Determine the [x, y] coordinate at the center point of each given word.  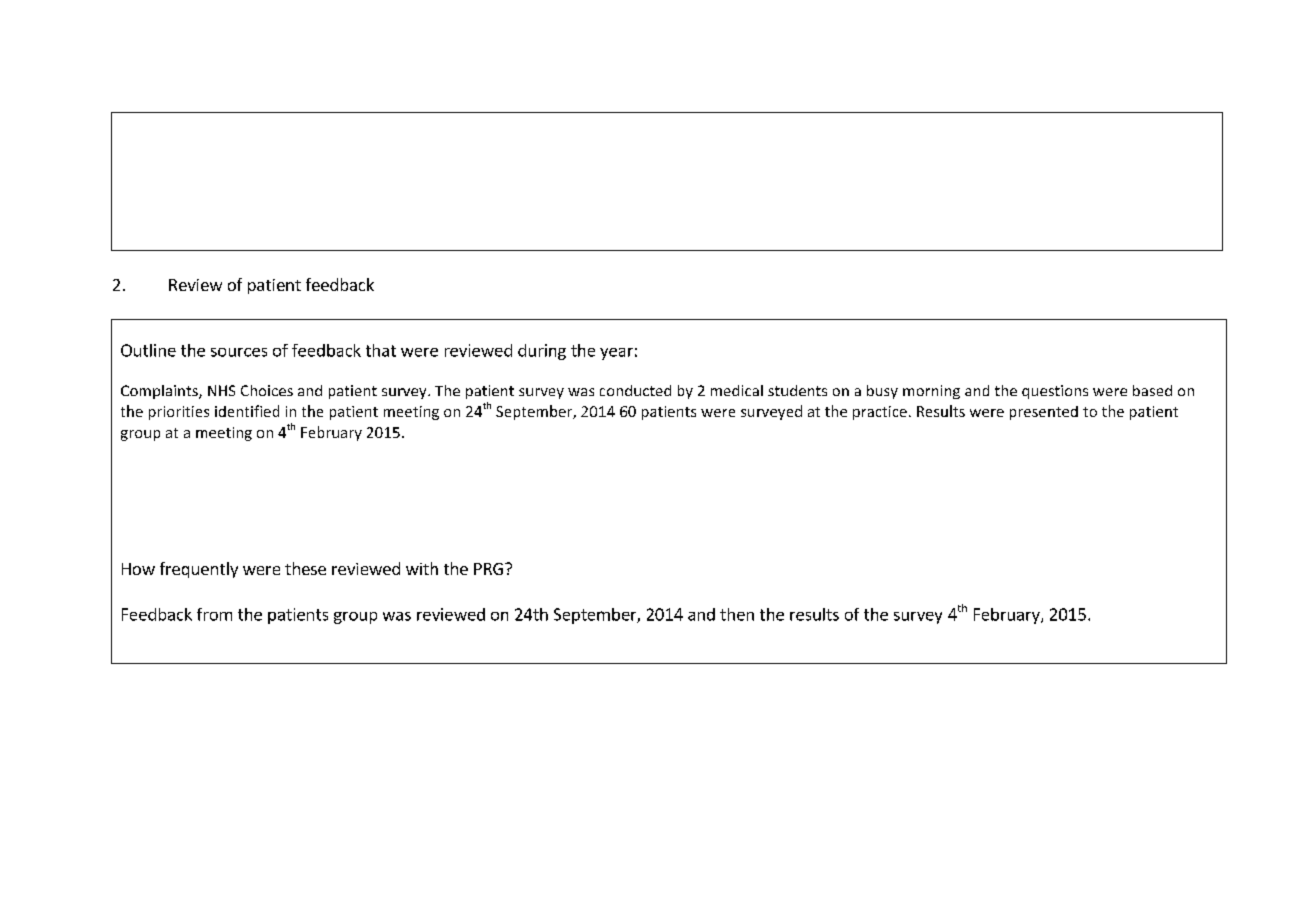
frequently [199, 570]
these [305, 568]
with [422, 568]
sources [239, 352]
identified [247, 411]
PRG [488, 569]
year [616, 354]
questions [1055, 392]
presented [1044, 413]
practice [880, 413]
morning [931, 392]
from [214, 614]
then [737, 614]
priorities [179, 413]
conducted [635, 390]
